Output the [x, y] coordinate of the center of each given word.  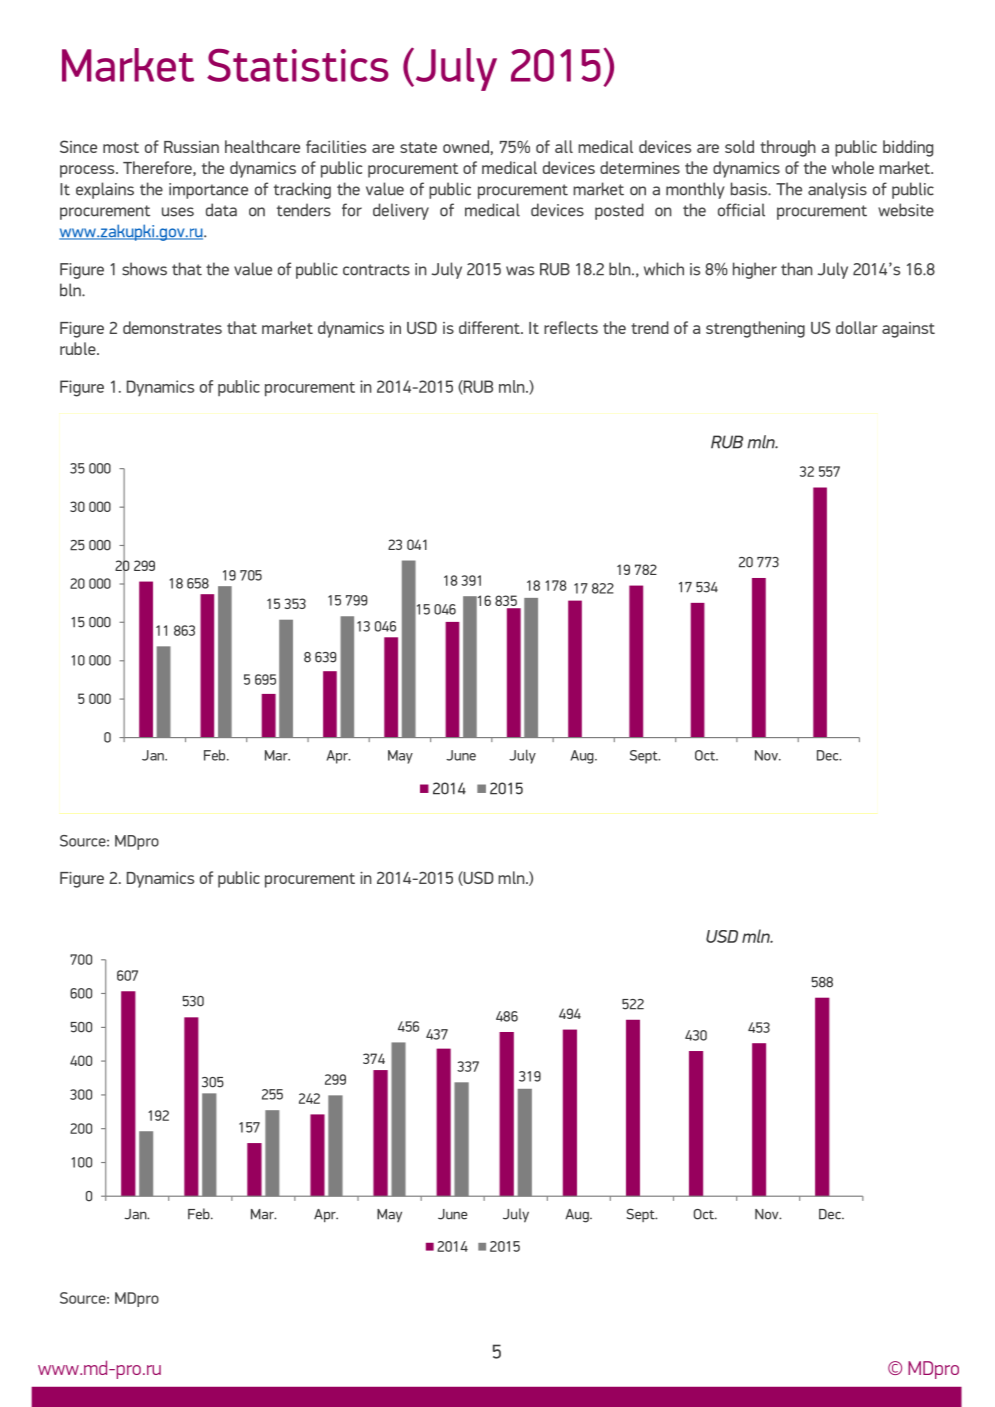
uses [178, 212]
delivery [401, 211]
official [741, 210]
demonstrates [172, 327]
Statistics [298, 65]
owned [466, 146]
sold [739, 146]
